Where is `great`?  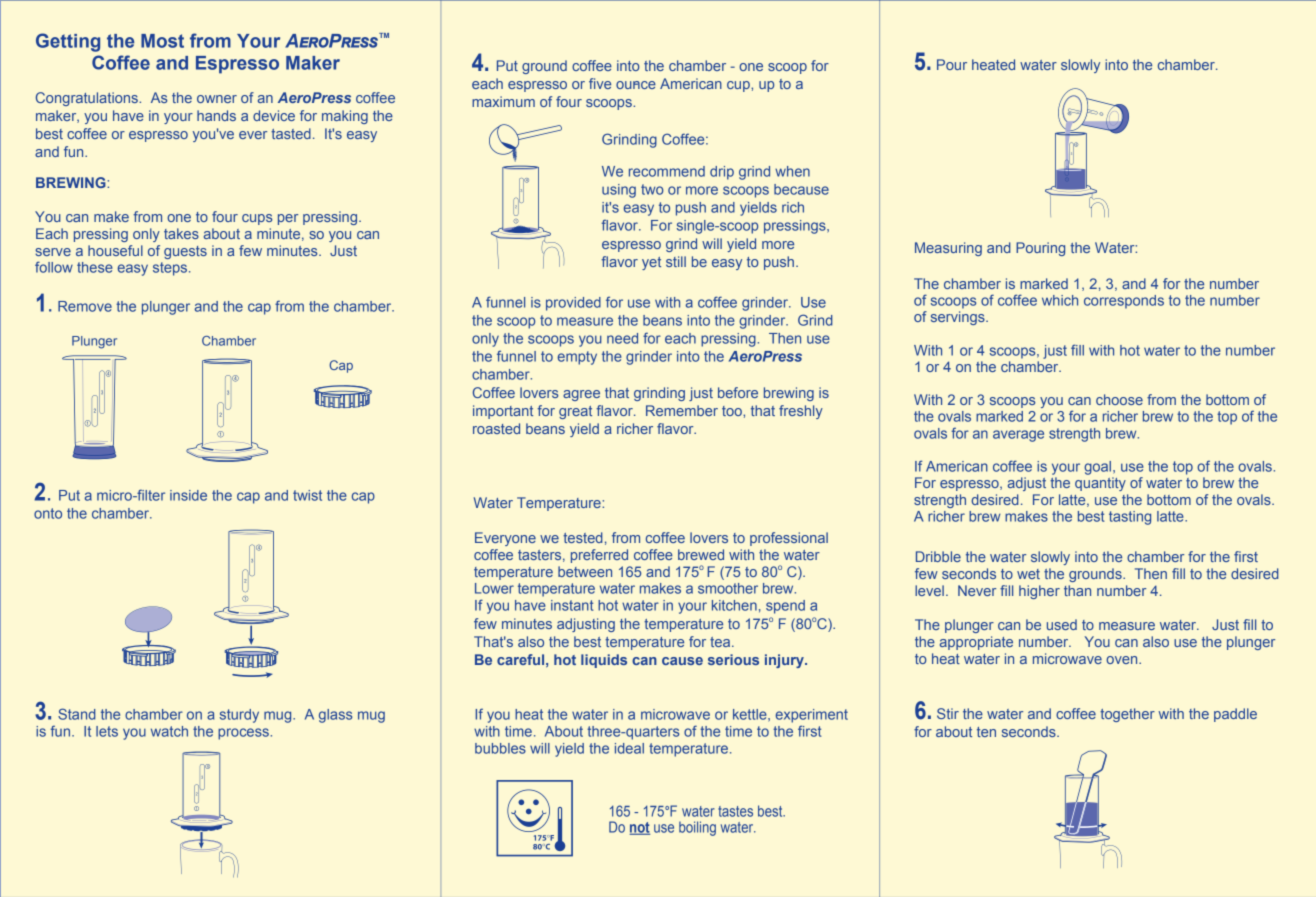 great is located at coordinates (575, 412).
